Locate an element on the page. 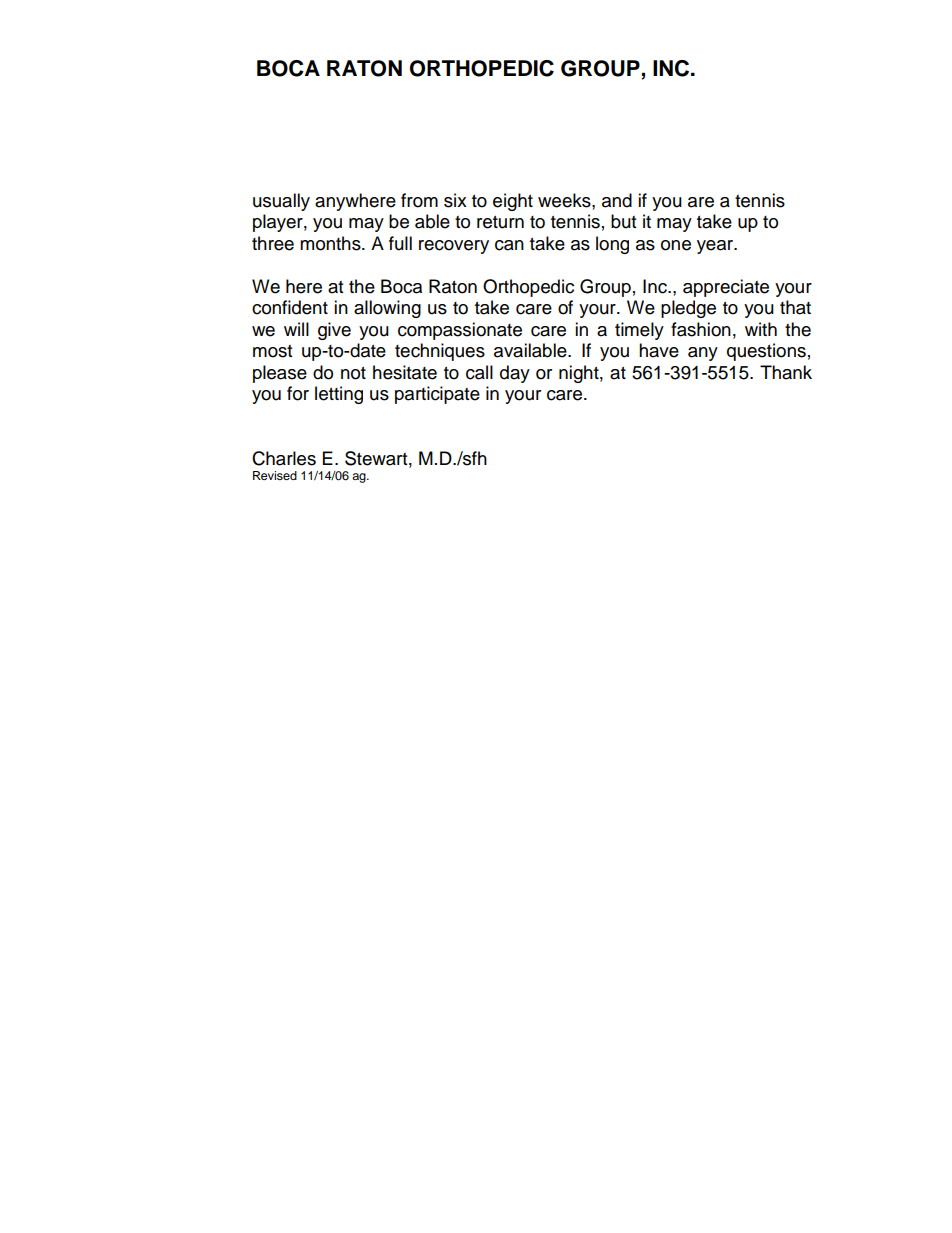 The width and height of the document is (952, 1233). can is located at coordinates (509, 245).
